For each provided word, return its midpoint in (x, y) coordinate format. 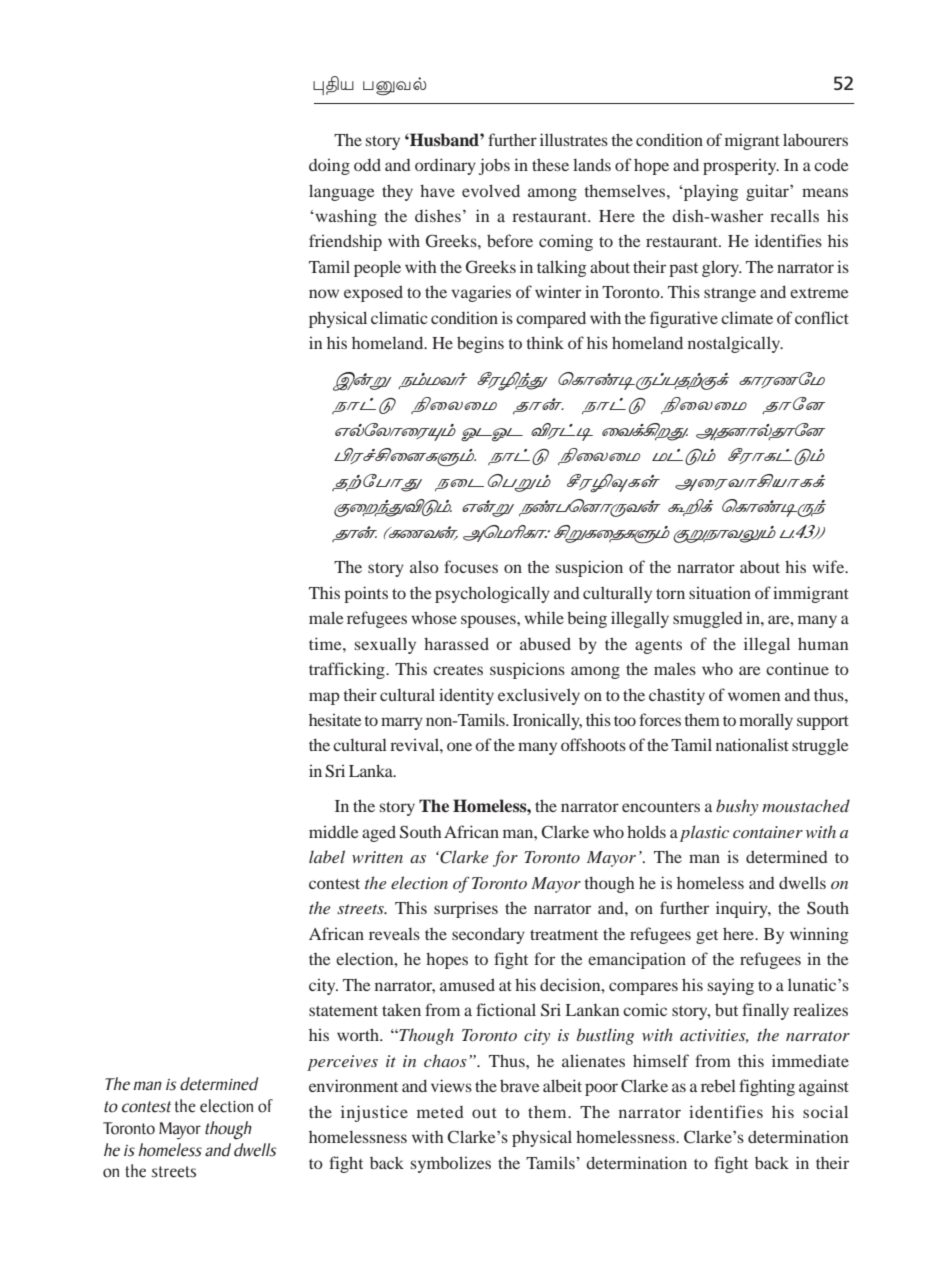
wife (829, 566)
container (768, 832)
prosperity (741, 167)
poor (601, 1089)
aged (379, 833)
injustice (374, 1113)
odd (367, 164)
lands (592, 164)
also (424, 566)
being (587, 619)
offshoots (593, 744)
